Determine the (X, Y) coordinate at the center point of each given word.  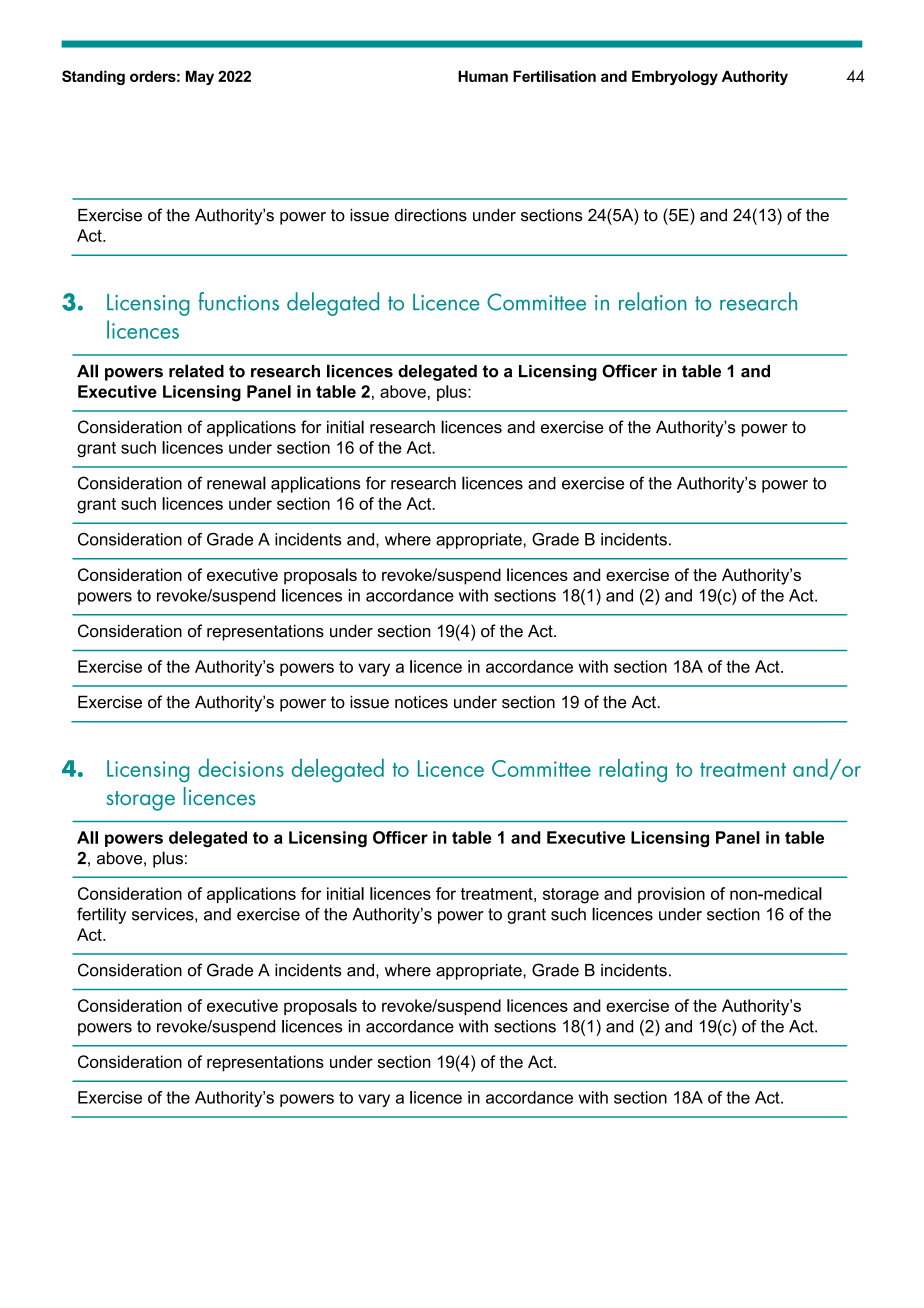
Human (483, 76)
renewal (236, 483)
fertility (101, 915)
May (200, 77)
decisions (241, 767)
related (196, 371)
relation (653, 301)
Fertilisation (554, 76)
